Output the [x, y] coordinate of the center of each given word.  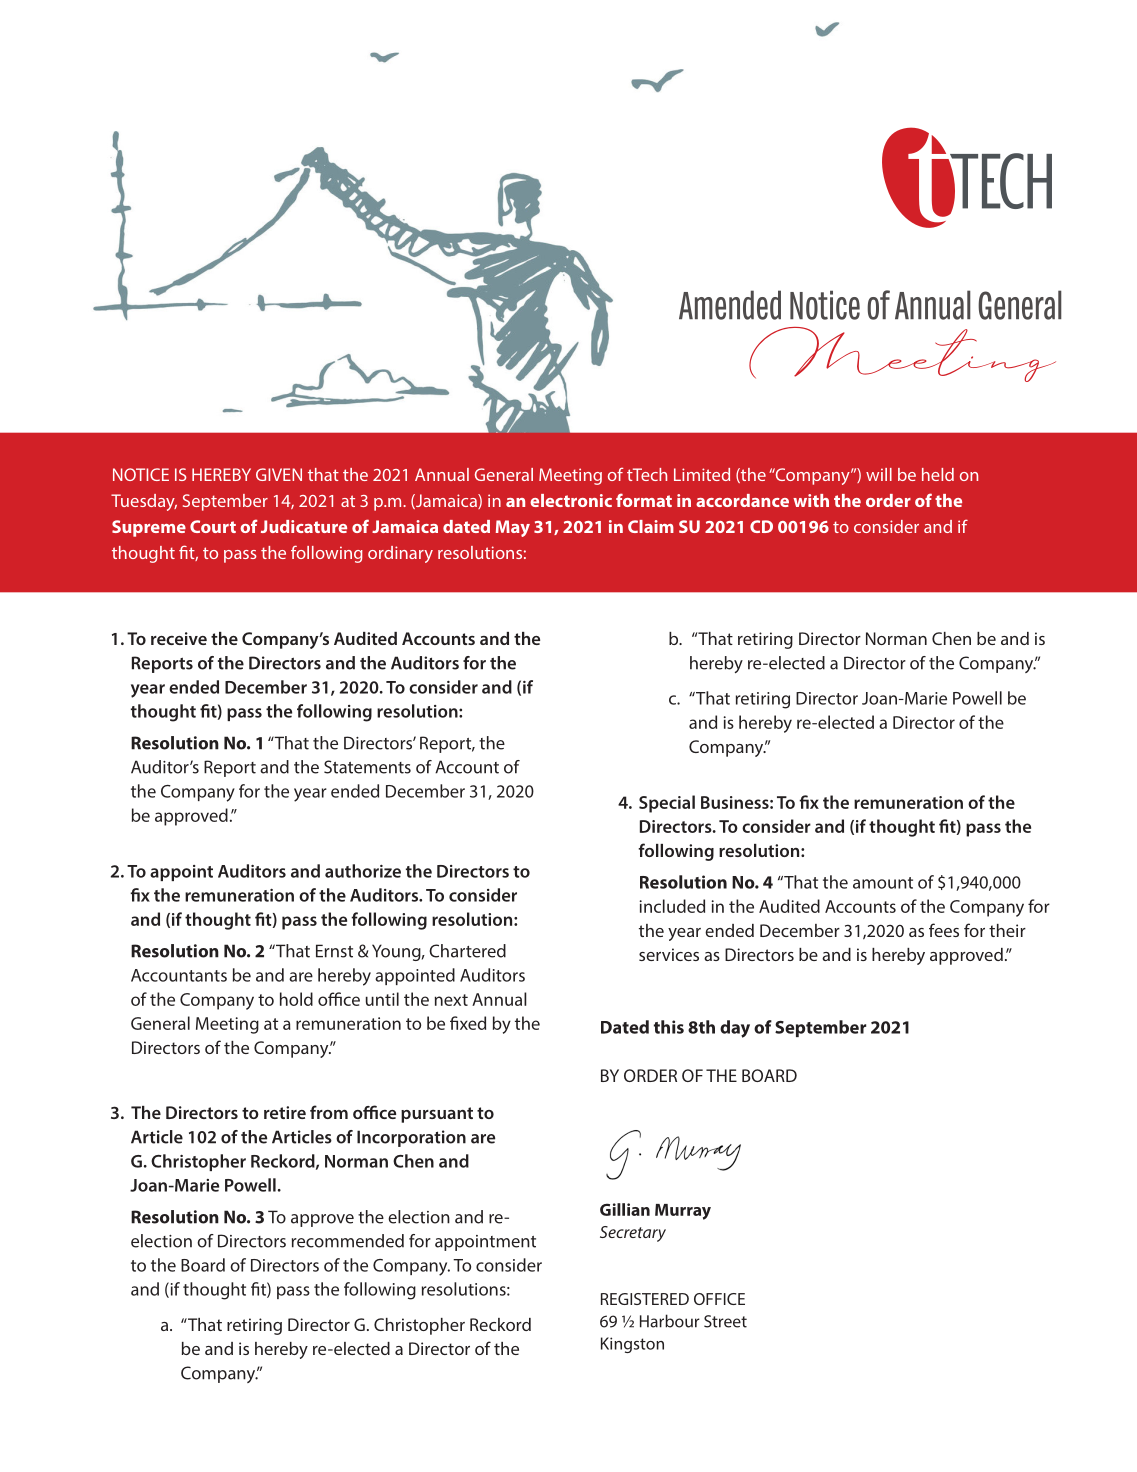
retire [285, 1112]
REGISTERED [645, 1299]
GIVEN [279, 474]
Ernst [334, 951]
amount [883, 883]
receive [179, 638]
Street [725, 1321]
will [879, 474]
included [672, 906]
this [669, 1027]
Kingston [632, 1345]
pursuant [437, 1115]
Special [667, 804]
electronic [571, 500]
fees [944, 930]
